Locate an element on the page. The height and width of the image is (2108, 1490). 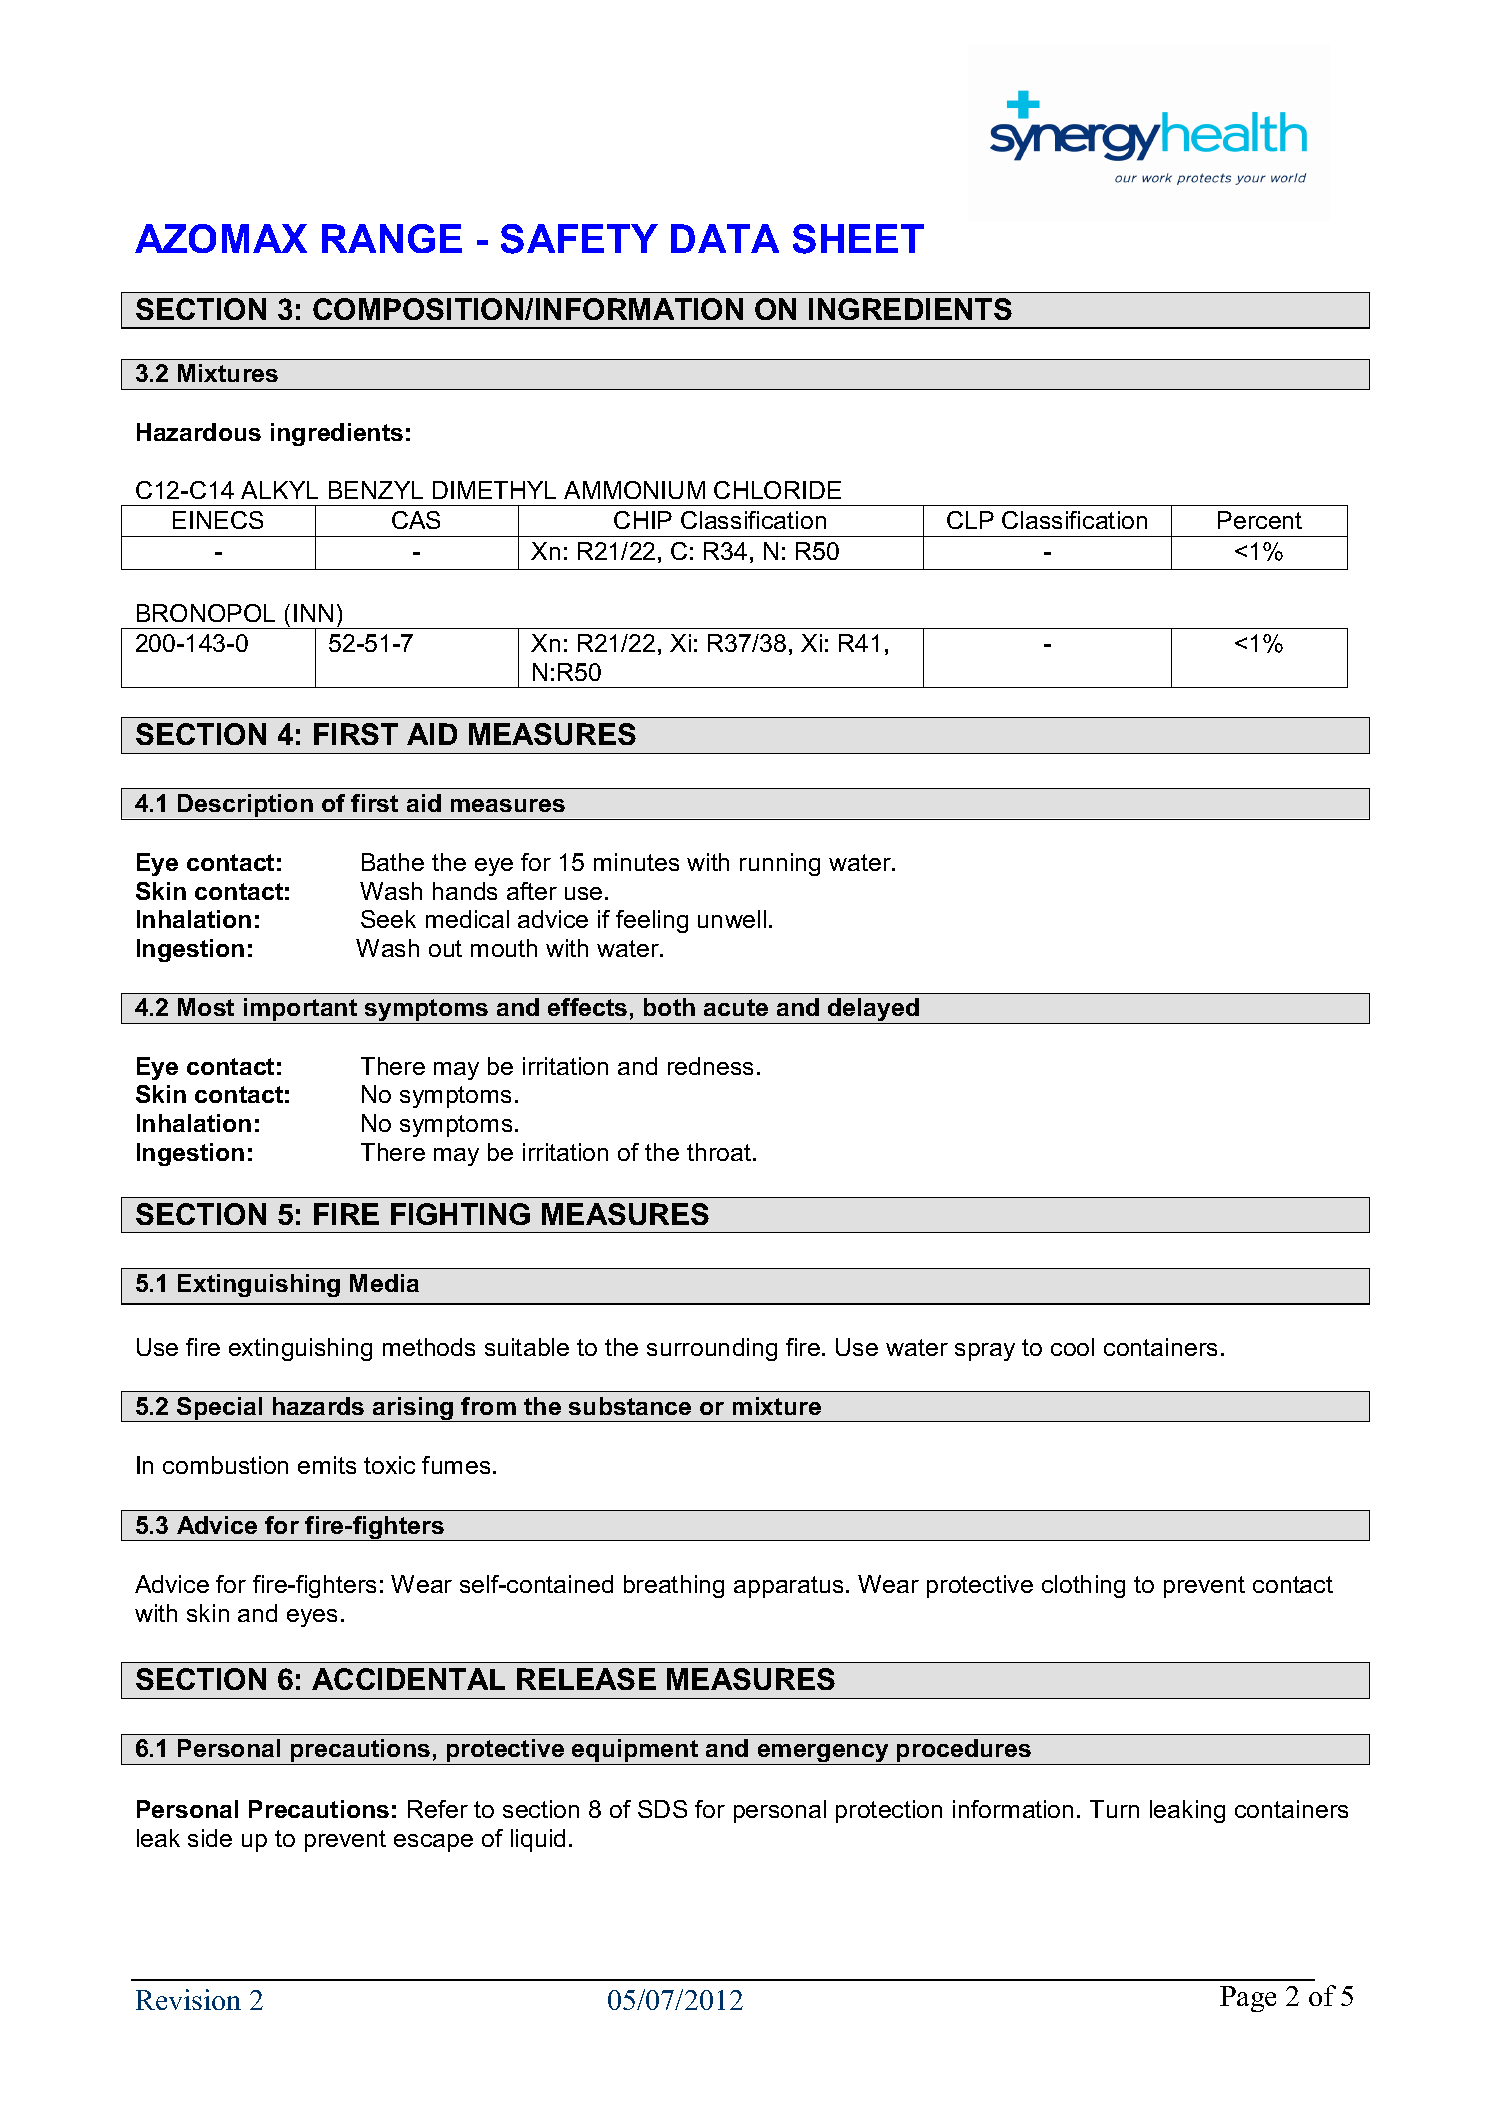
DATA is located at coordinates (725, 238).
